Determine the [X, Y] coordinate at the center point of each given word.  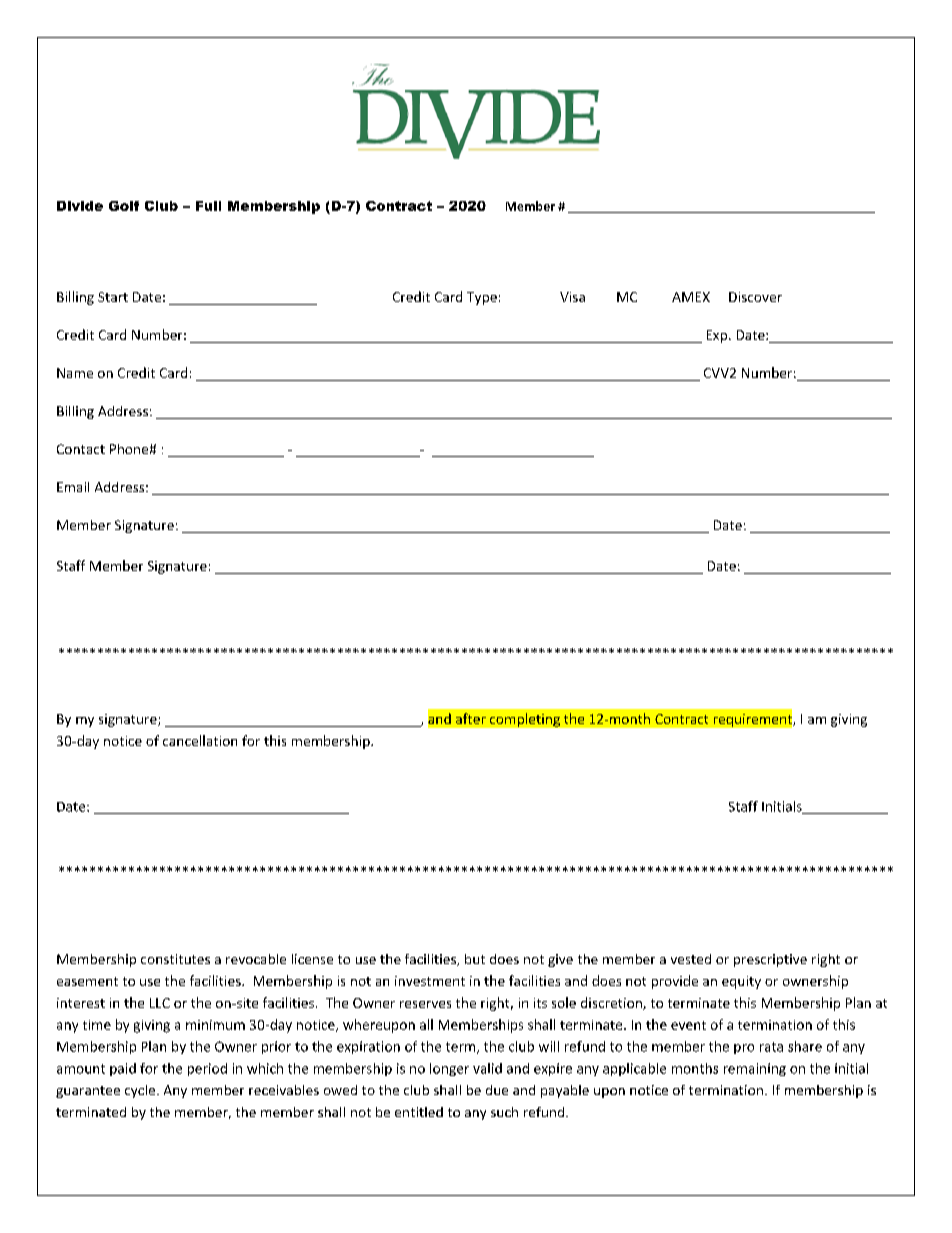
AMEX [691, 297]
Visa [572, 297]
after [471, 718]
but [475, 959]
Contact [81, 449]
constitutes [175, 959]
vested [691, 959]
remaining [755, 1069]
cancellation [200, 740]
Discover [755, 297]
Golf [124, 206]
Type [482, 298]
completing [525, 720]
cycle [140, 1091]
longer [449, 1069]
